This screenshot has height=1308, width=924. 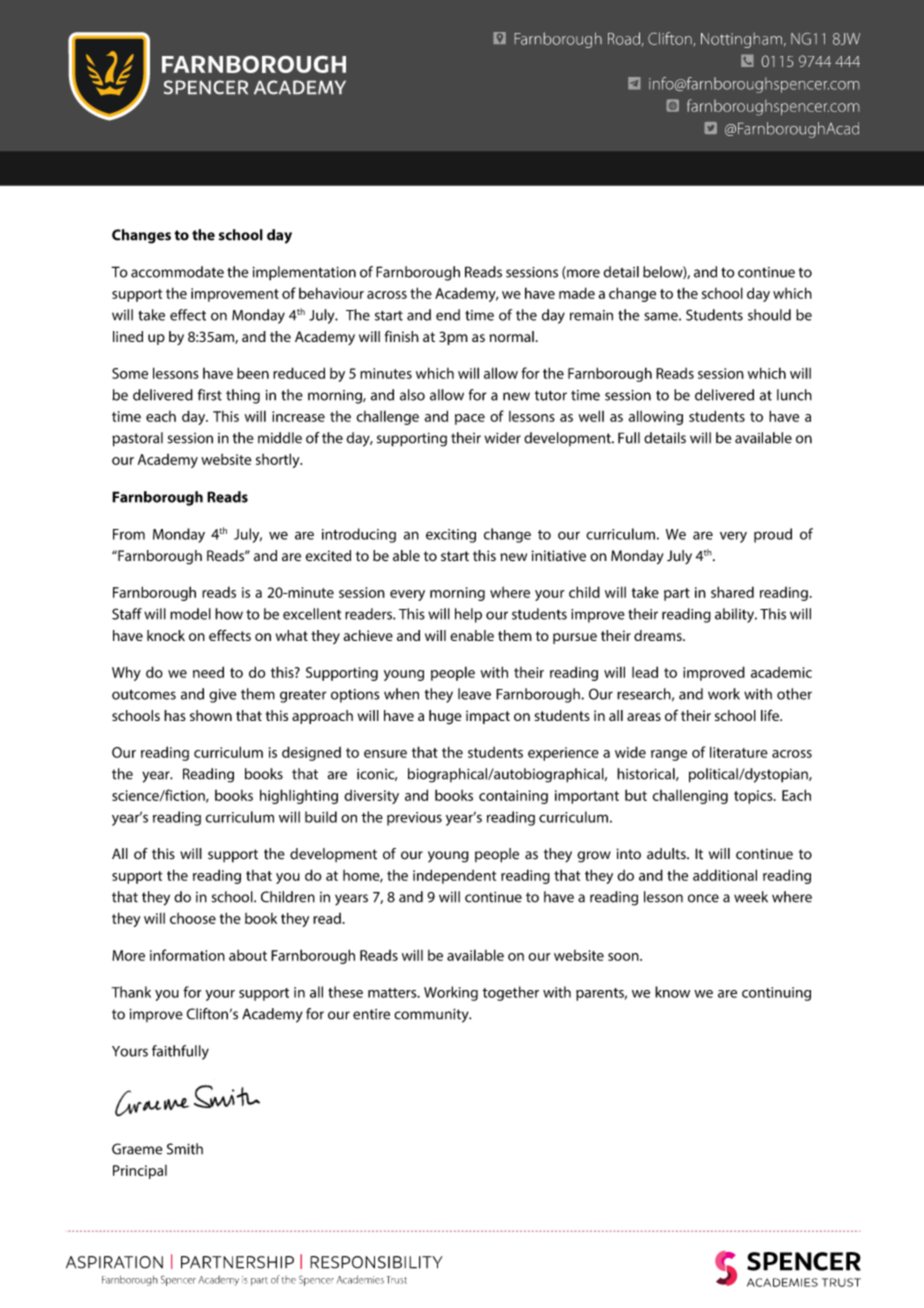 I want to click on normal, so click(x=511, y=336).
